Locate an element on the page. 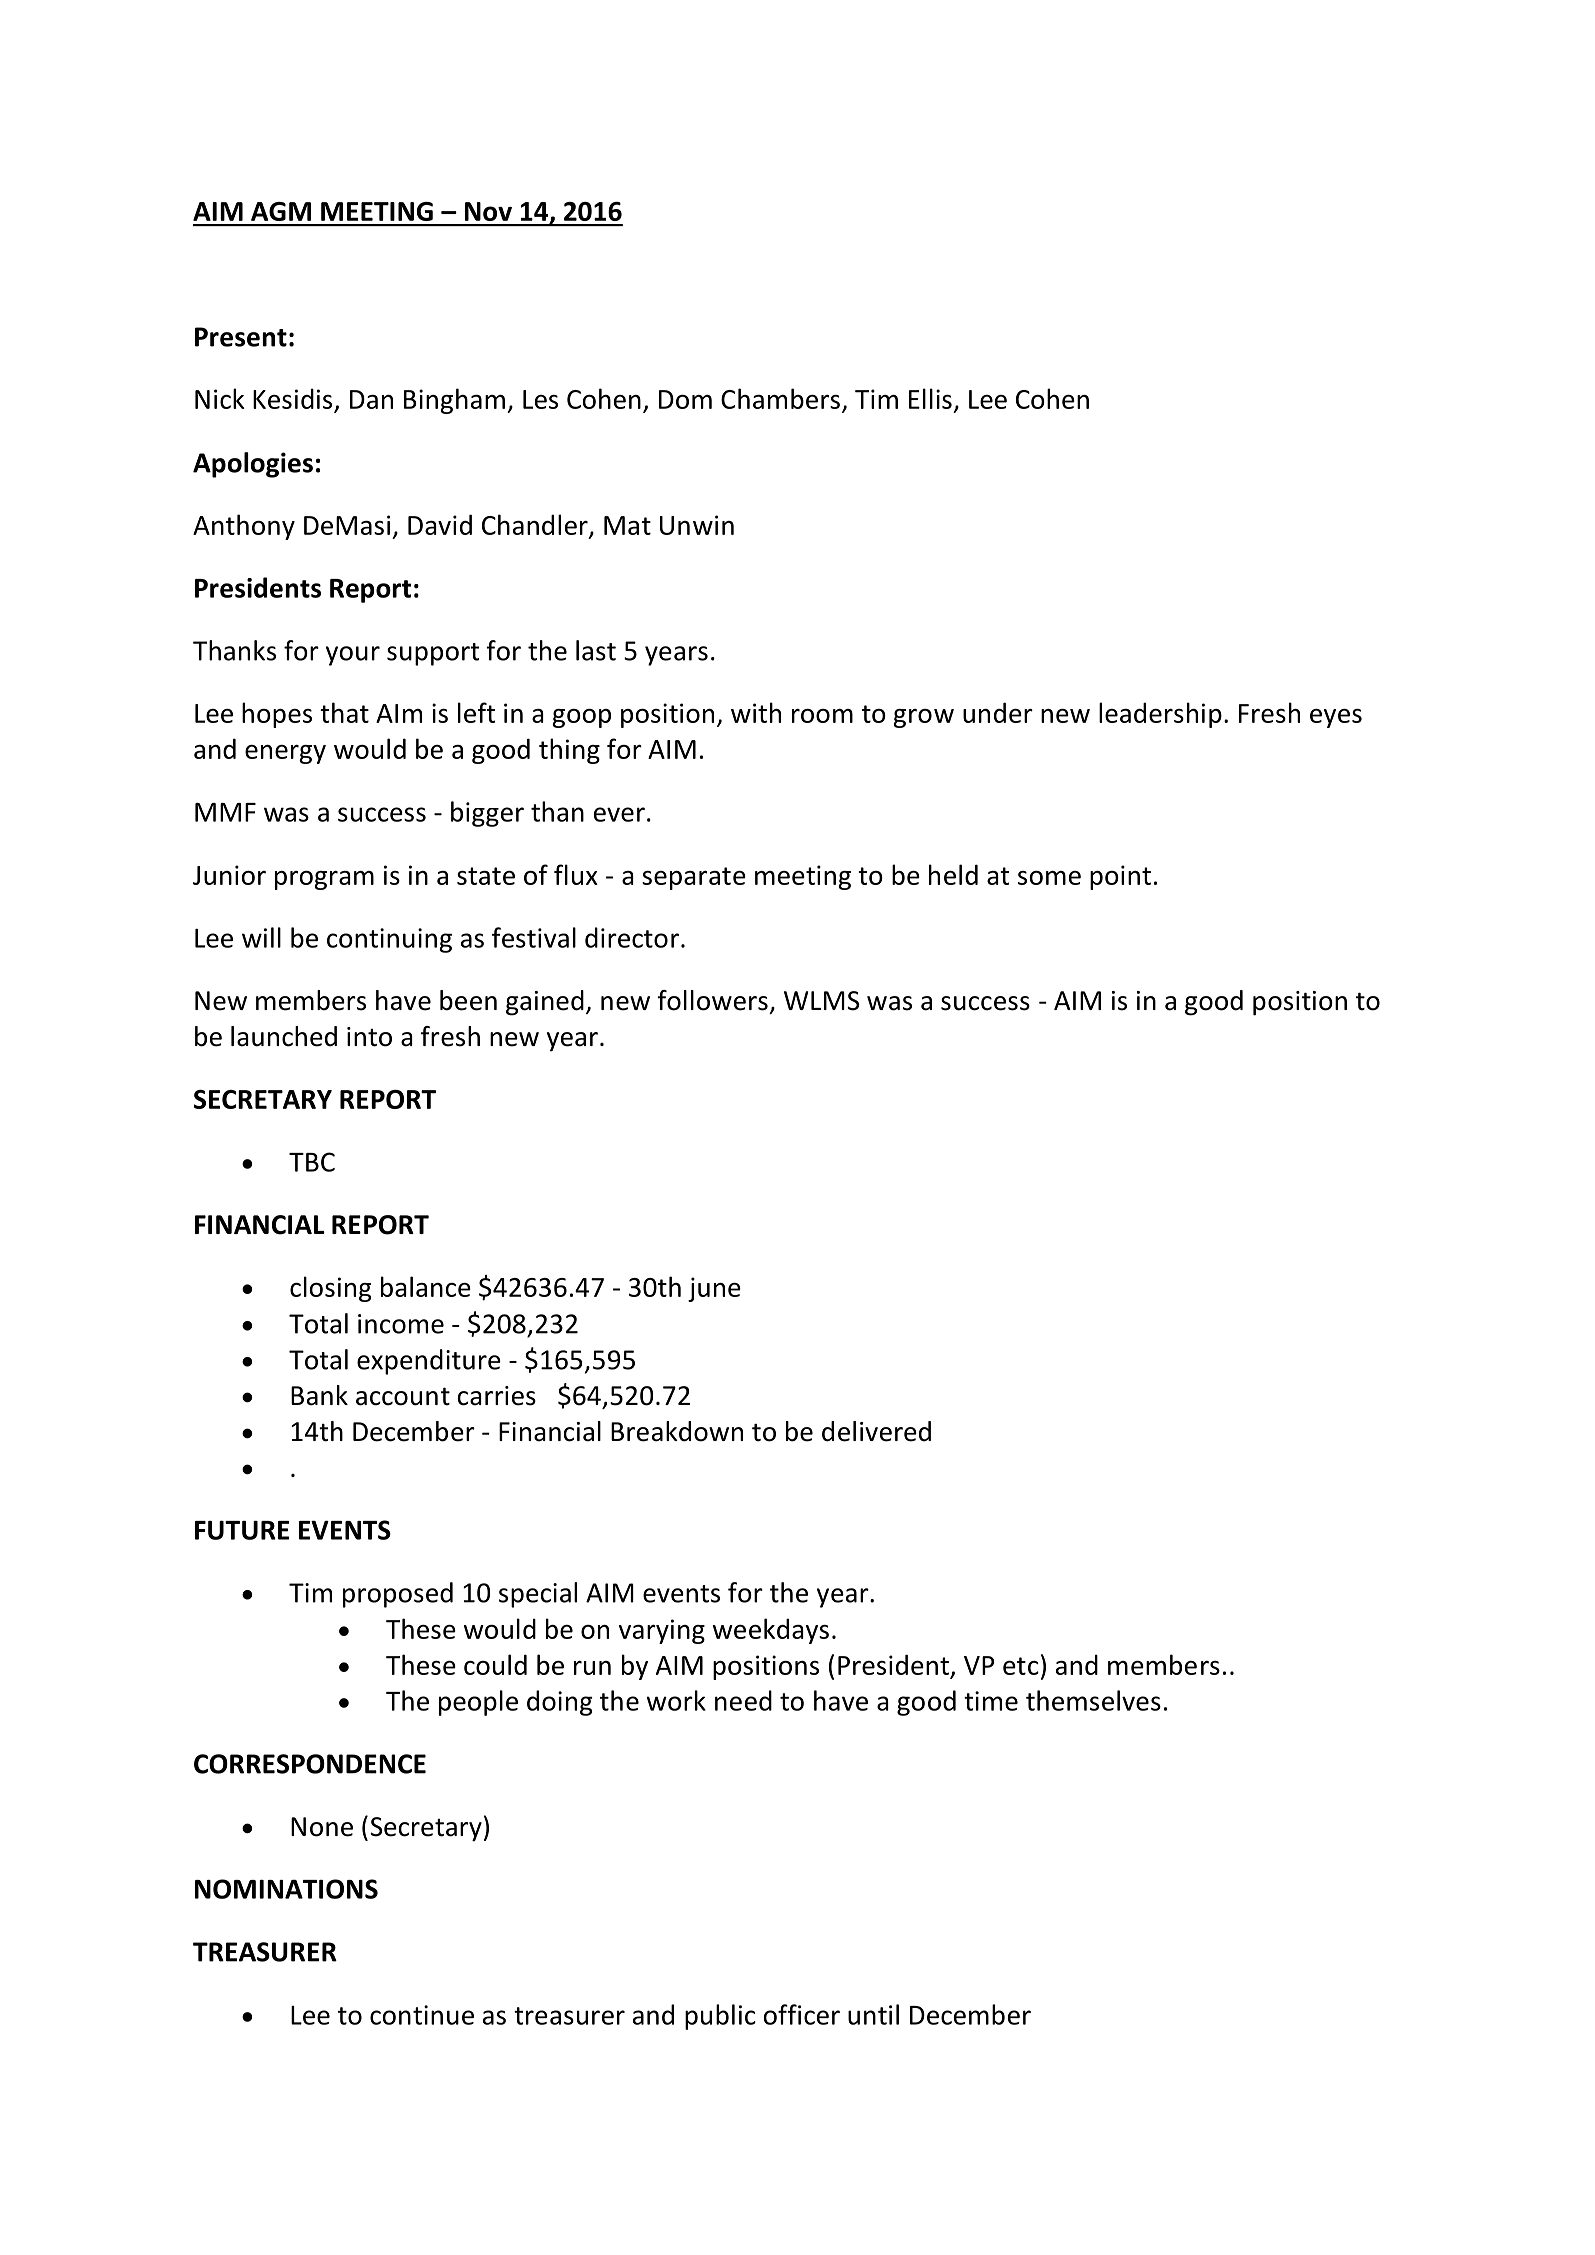 Image resolution: width=1595 pixels, height=2255 pixels. weekdays is located at coordinates (771, 1631).
